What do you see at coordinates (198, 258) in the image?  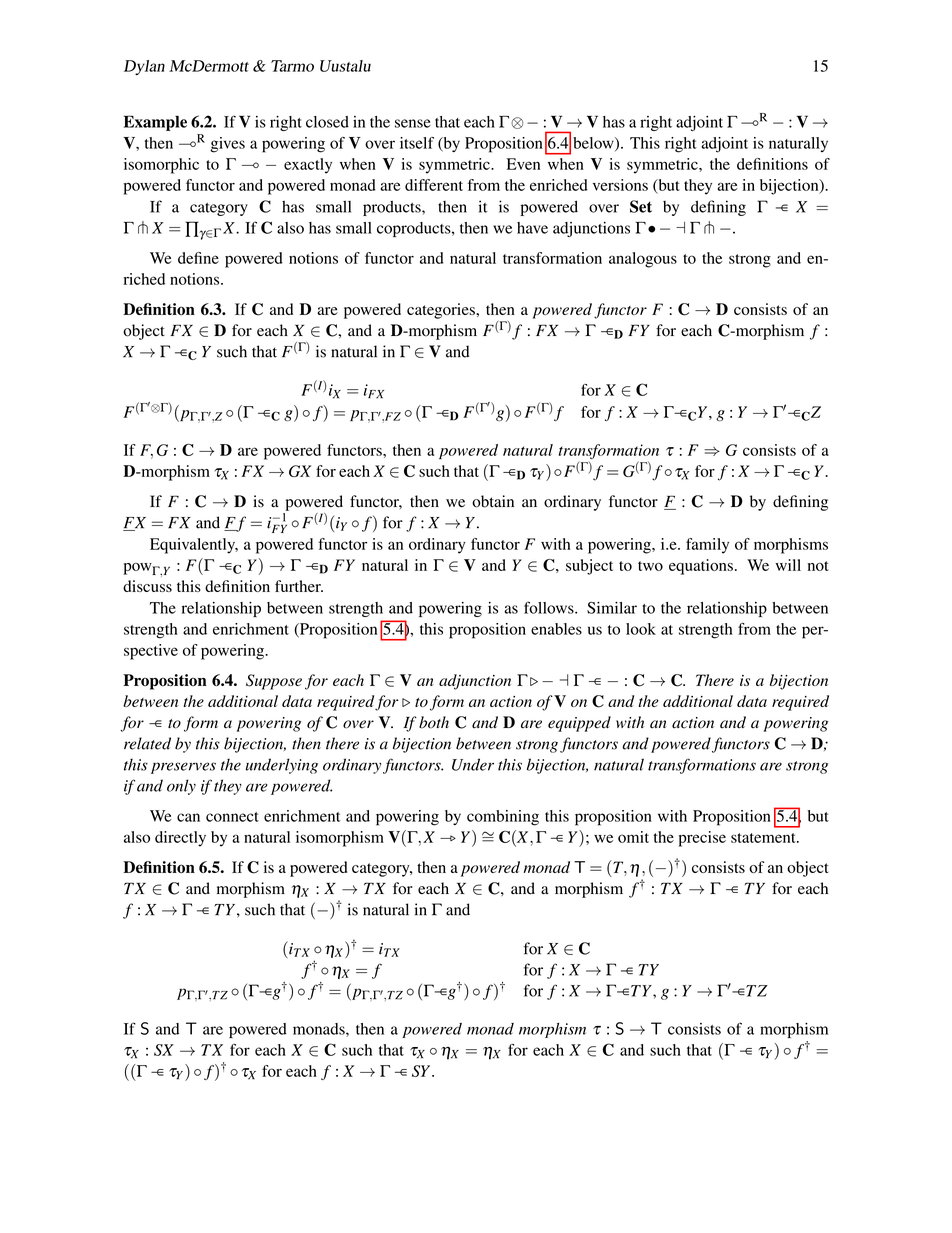 I see `define` at bounding box center [198, 258].
